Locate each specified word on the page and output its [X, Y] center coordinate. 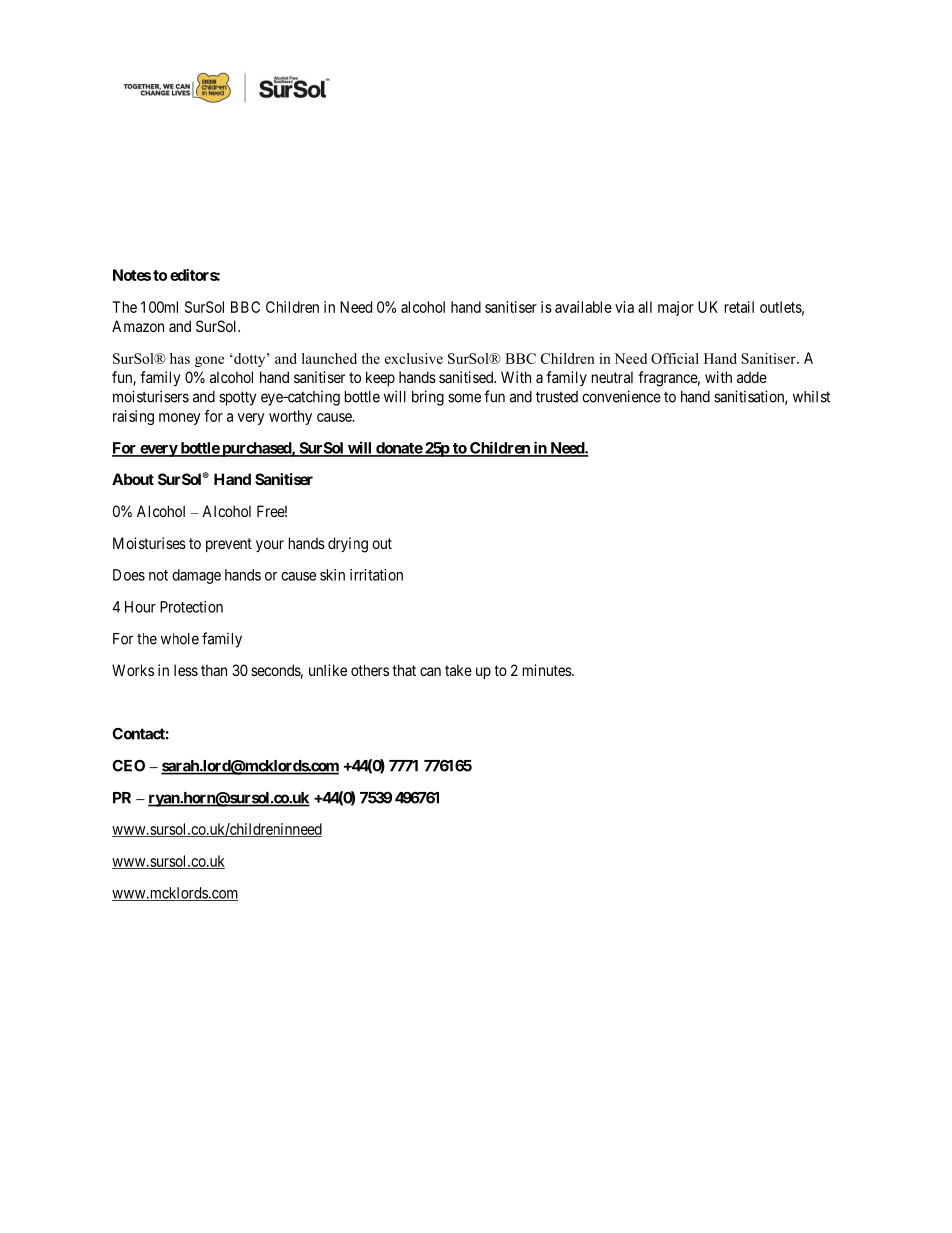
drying [348, 545]
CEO [128, 766]
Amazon [138, 326]
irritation [376, 575]
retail [739, 307]
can [430, 671]
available [583, 307]
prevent [229, 545]
